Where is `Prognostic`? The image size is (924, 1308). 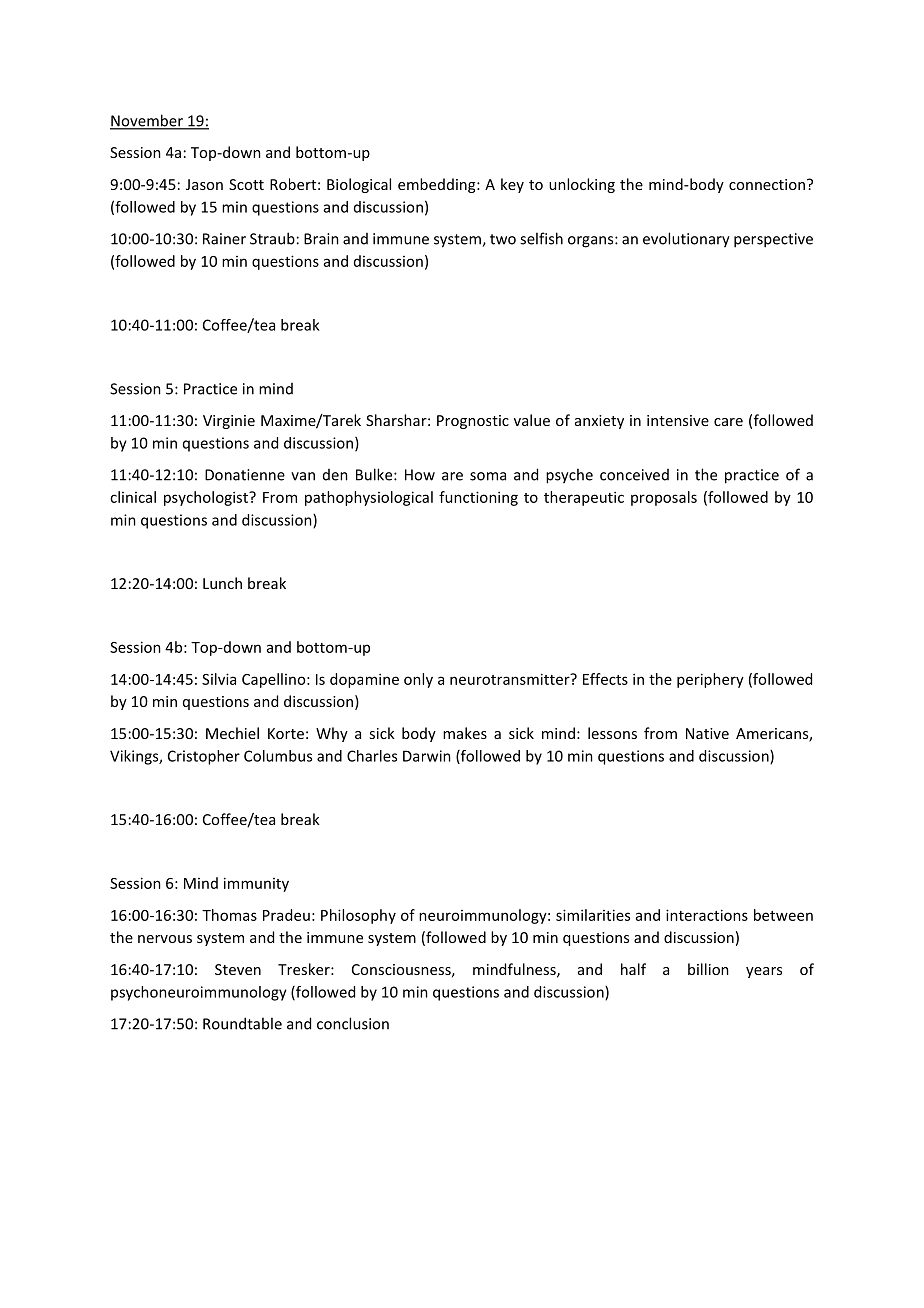
Prognostic is located at coordinates (473, 422).
